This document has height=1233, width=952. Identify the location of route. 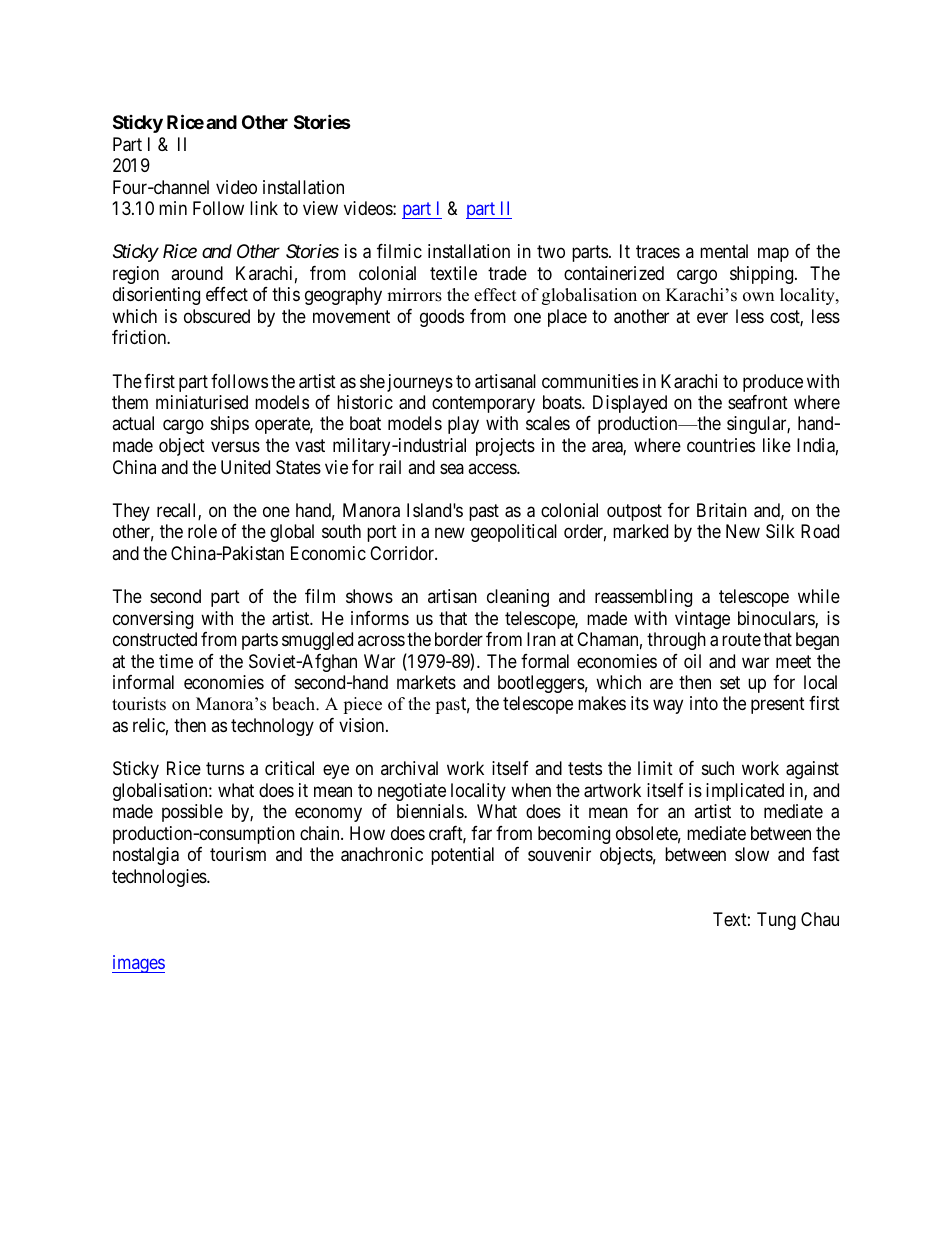
(741, 639).
